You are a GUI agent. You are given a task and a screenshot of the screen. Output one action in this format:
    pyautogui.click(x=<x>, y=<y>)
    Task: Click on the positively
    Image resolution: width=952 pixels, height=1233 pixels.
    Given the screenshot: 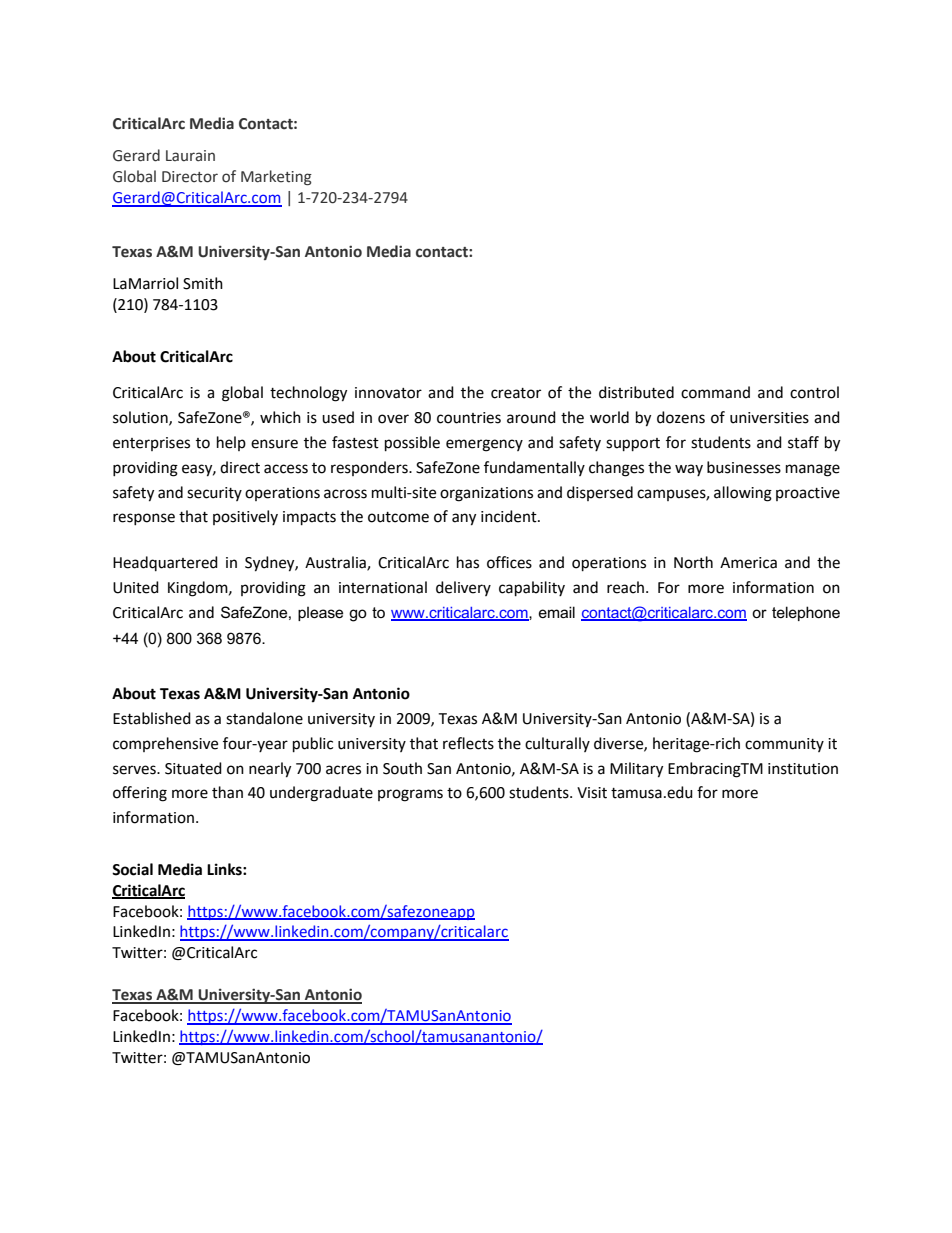 What is the action you would take?
    pyautogui.click(x=245, y=517)
